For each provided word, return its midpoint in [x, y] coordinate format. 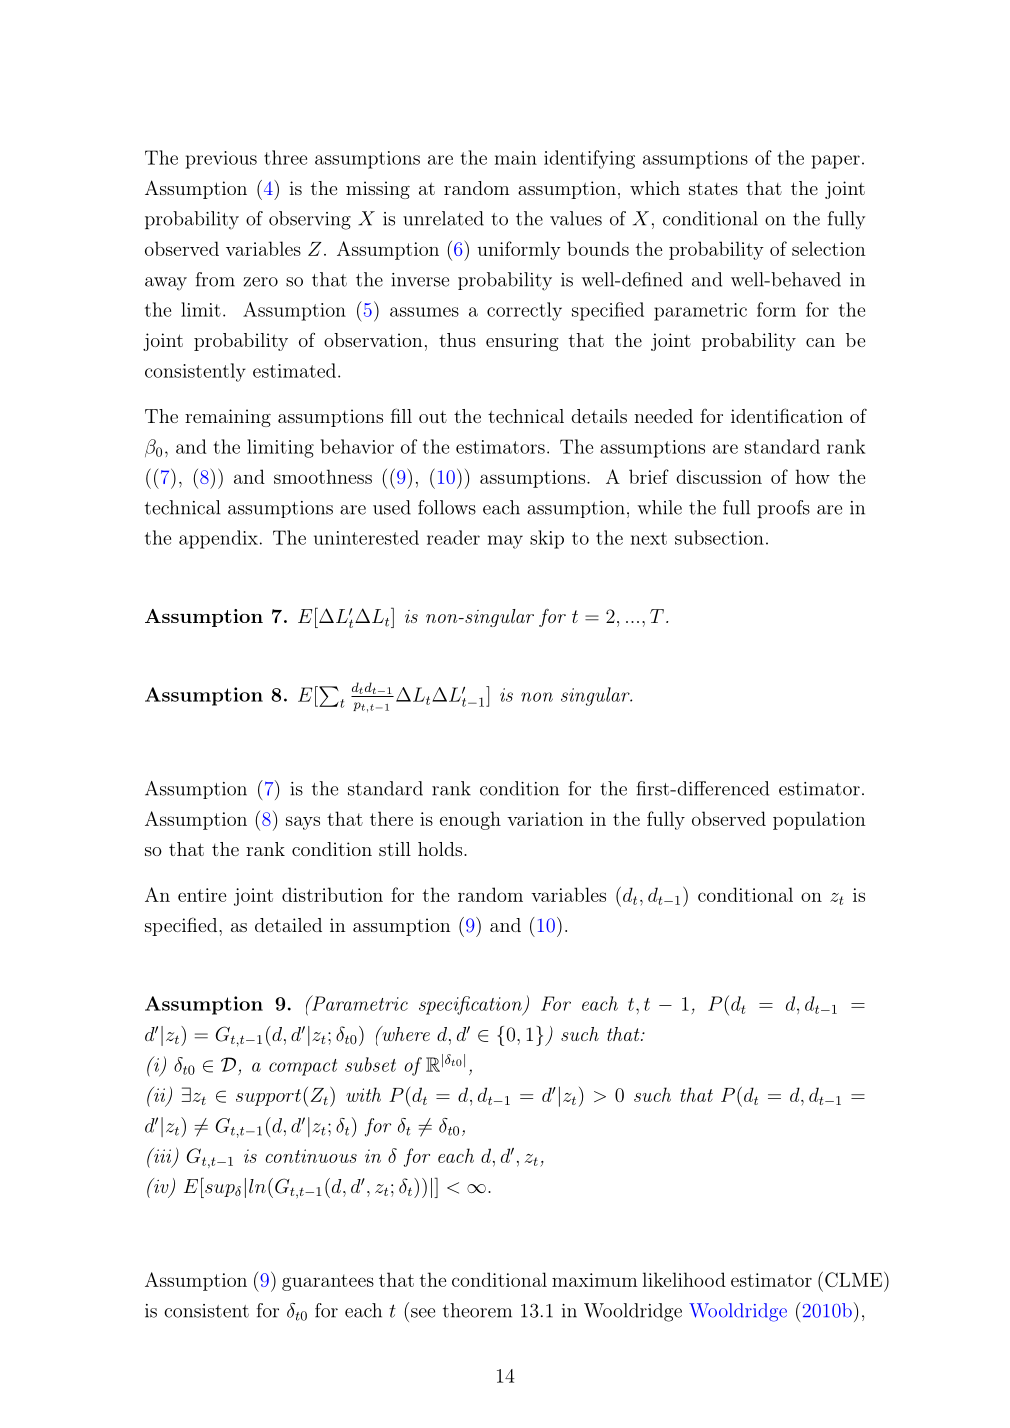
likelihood [684, 1279]
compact [303, 1067]
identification [787, 415]
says [303, 823]
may [505, 542]
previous [221, 160]
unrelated [443, 218]
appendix [218, 539]
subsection [719, 537]
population [819, 820]
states [713, 188]
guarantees [328, 1282]
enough [470, 820]
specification [471, 1006]
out [433, 417]
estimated [294, 370]
